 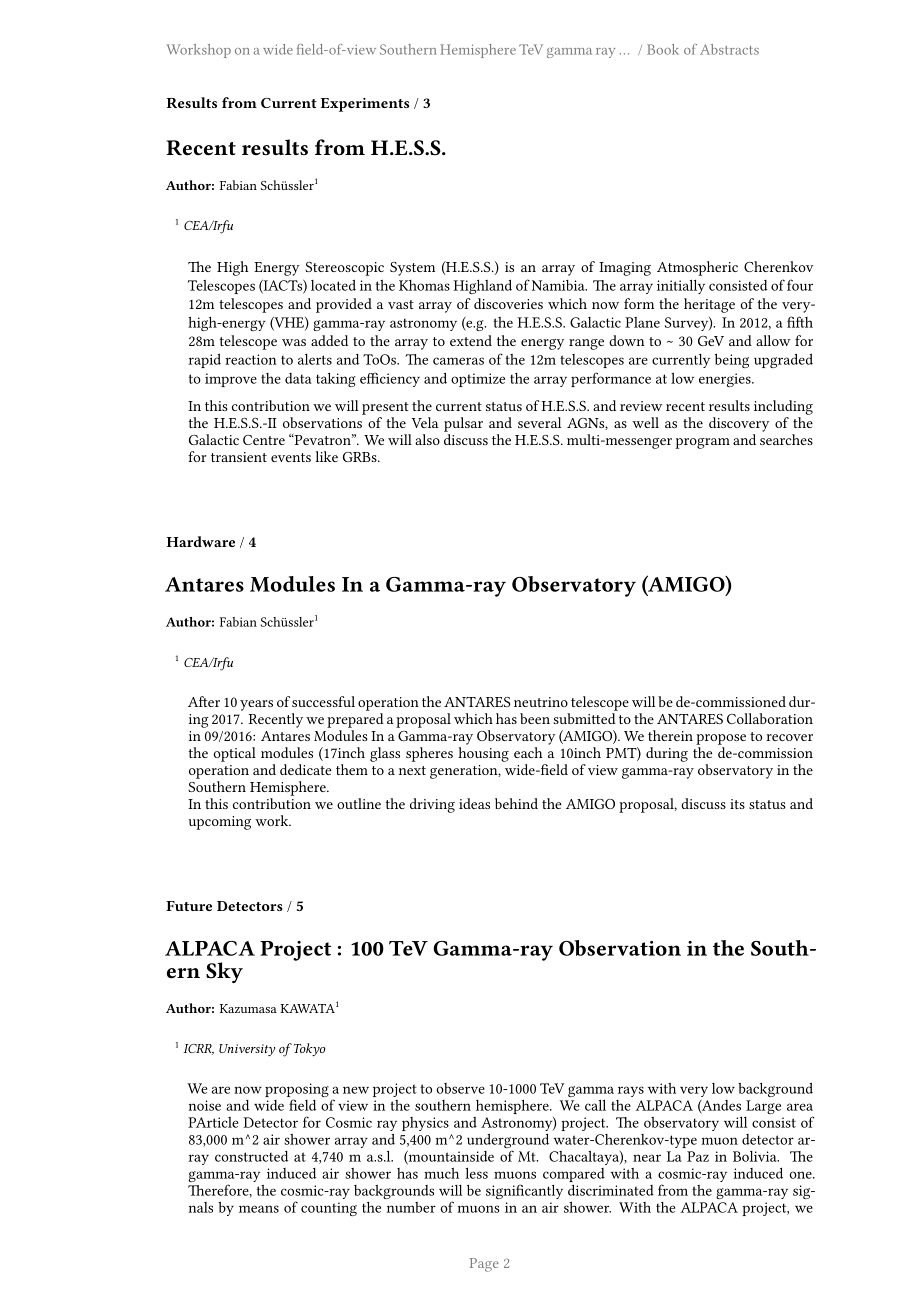 What do you see at coordinates (698, 1156) in the page?
I see `Paz` at bounding box center [698, 1156].
